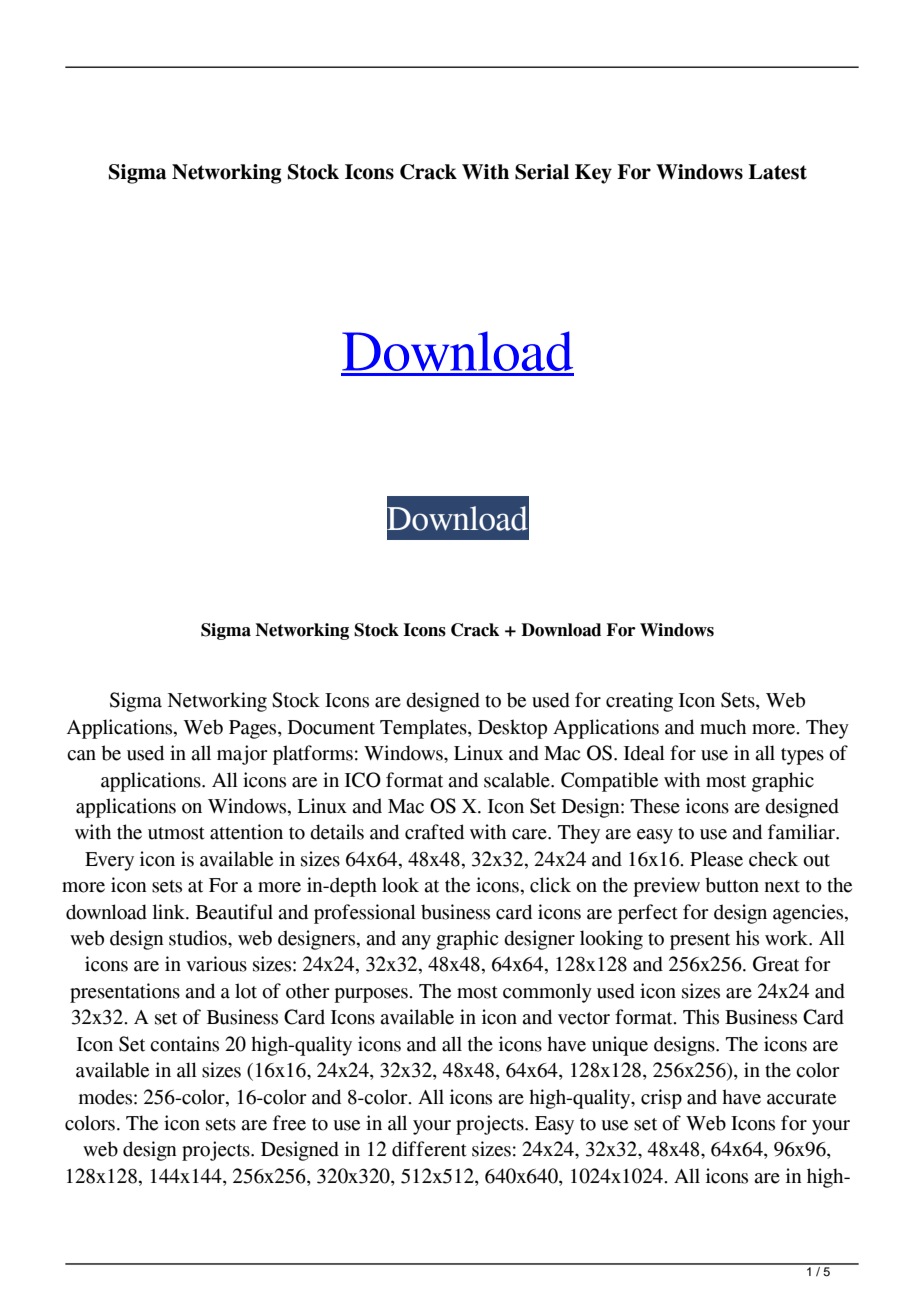 The height and width of the screenshot is (1308, 924). What do you see at coordinates (777, 172) in the screenshot?
I see `Latest` at bounding box center [777, 172].
